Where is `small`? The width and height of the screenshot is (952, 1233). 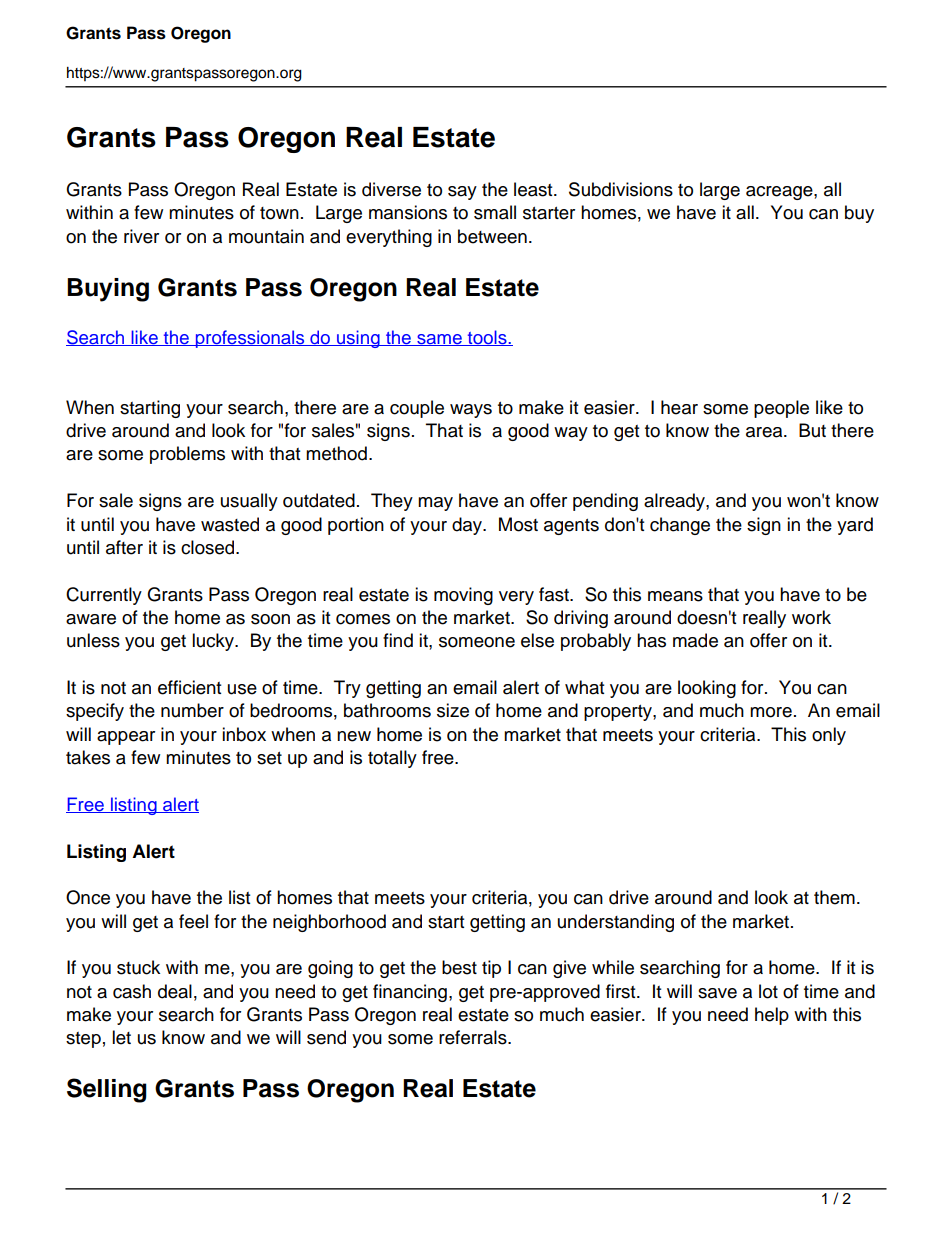 small is located at coordinates (495, 212).
